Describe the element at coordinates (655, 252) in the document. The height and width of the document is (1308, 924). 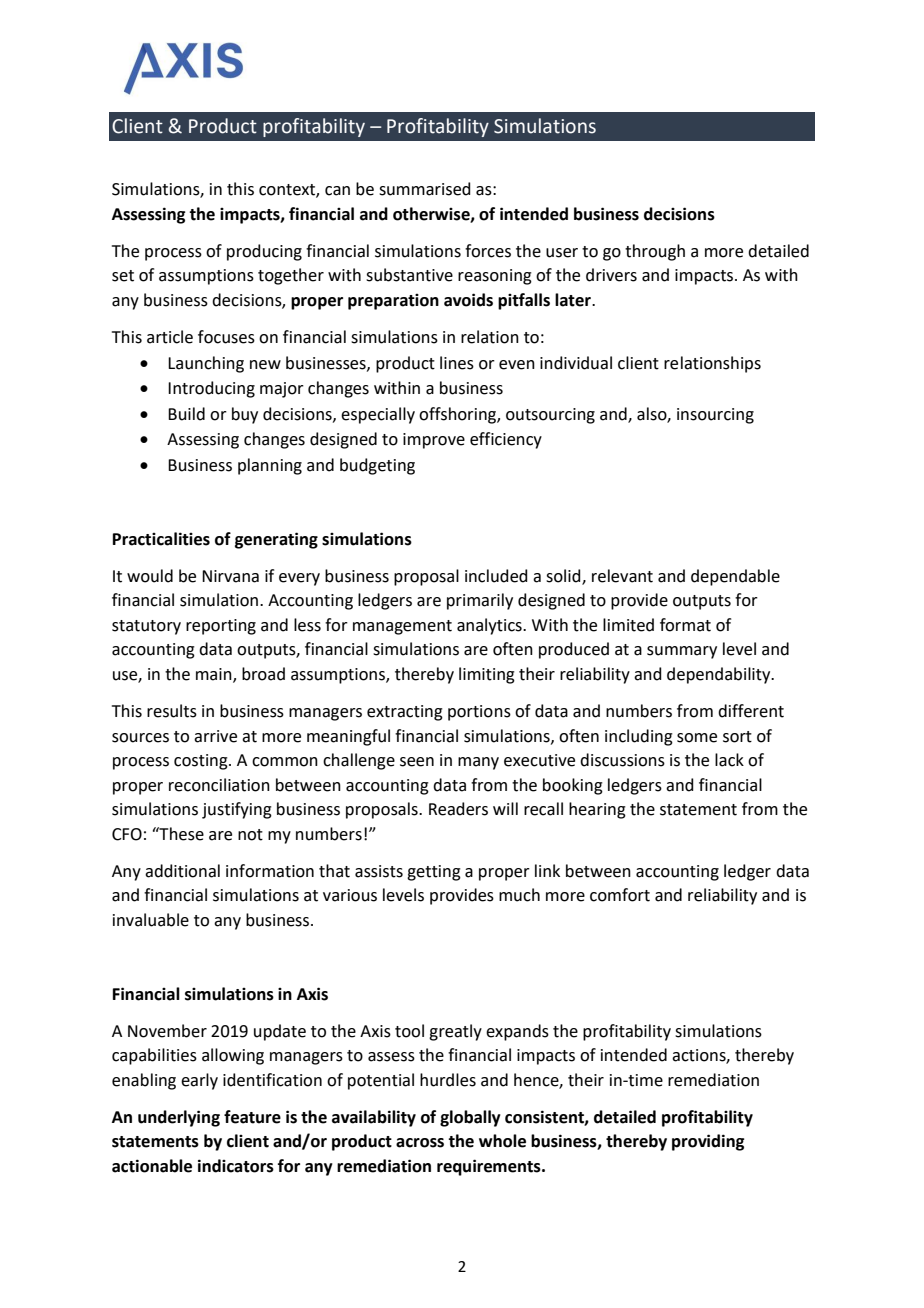
I see `through` at that location.
